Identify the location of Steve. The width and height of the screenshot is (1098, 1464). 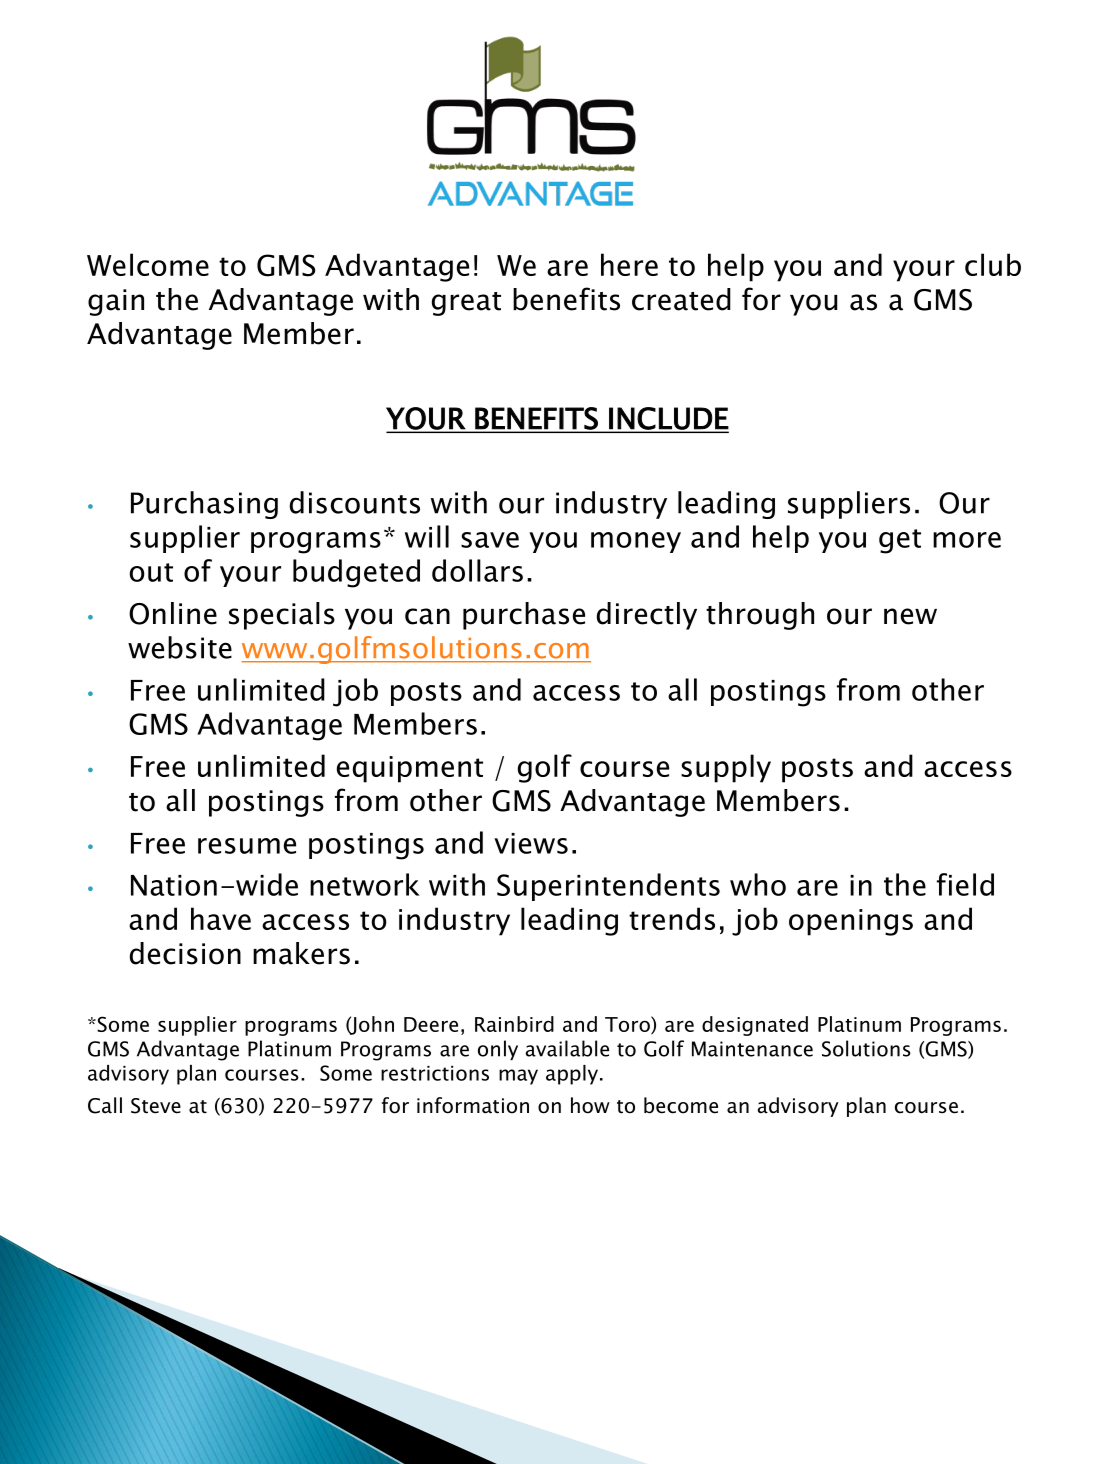
(156, 1106).
